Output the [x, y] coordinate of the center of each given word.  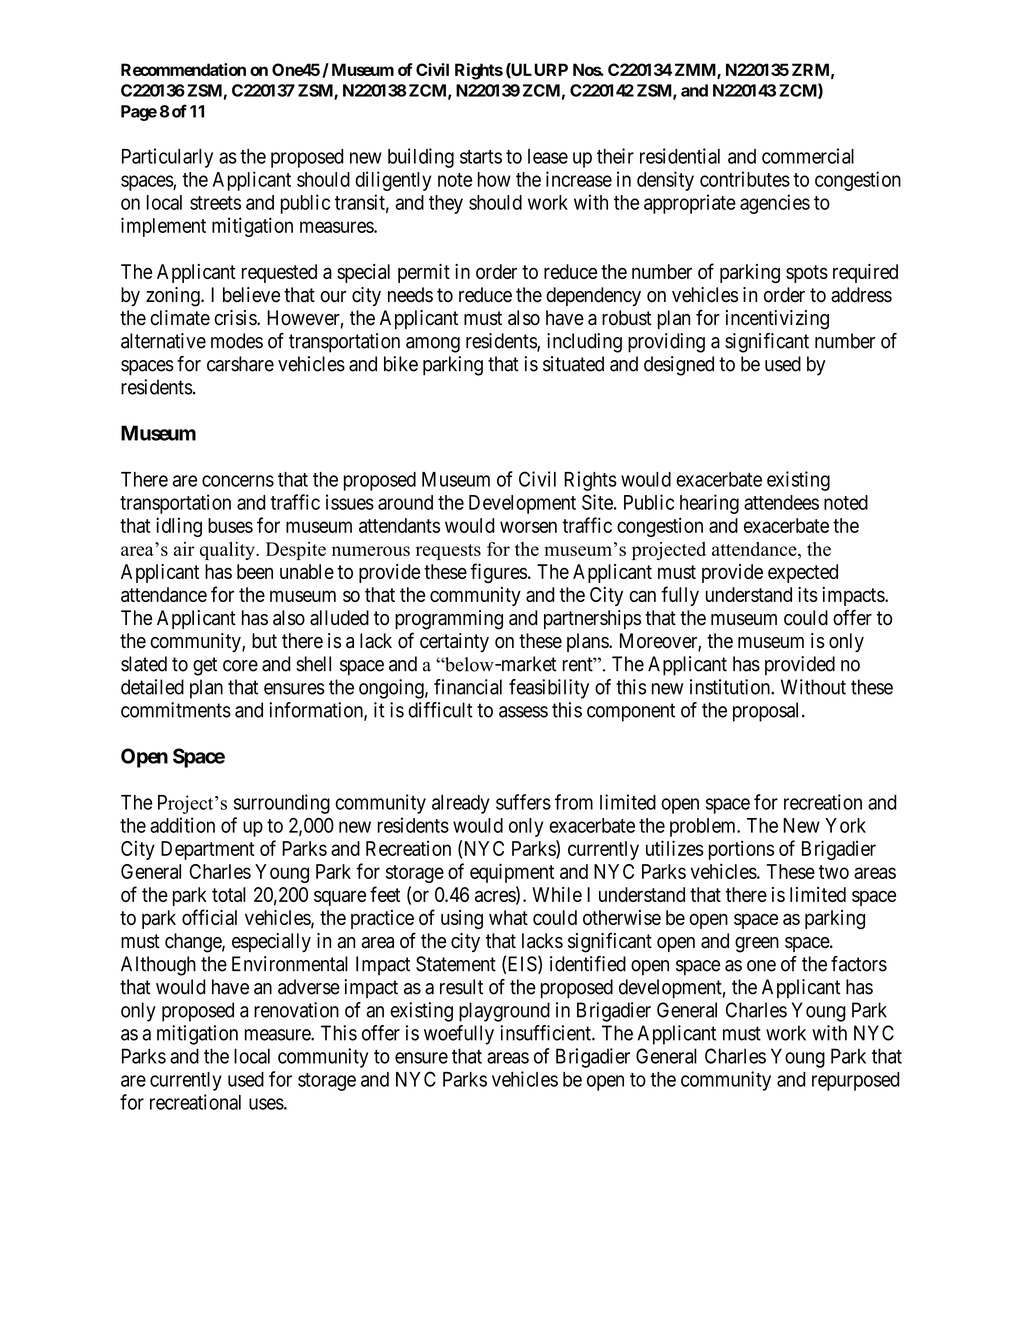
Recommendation [183, 69]
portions [741, 850]
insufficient [546, 1033]
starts [481, 157]
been [255, 571]
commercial [808, 156]
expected [803, 573]
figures [498, 573]
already [461, 804]
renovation [296, 1010]
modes [237, 341]
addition [182, 825]
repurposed [856, 1081]
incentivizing [777, 320]
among [433, 345]
